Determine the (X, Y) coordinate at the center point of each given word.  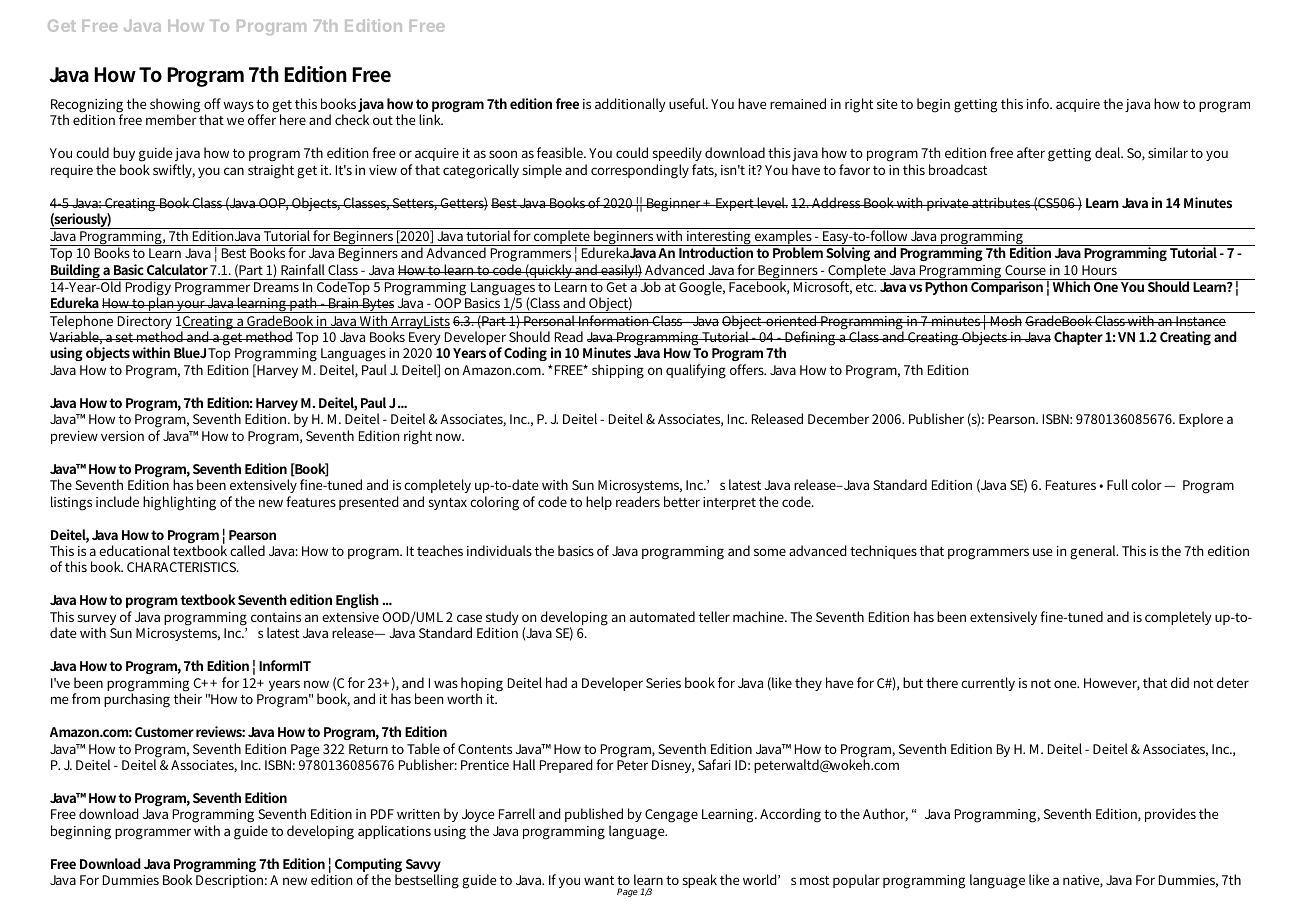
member (171, 119)
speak (700, 881)
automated (662, 616)
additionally (630, 105)
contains (276, 617)
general (1094, 552)
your (191, 306)
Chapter (1078, 338)
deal (1109, 152)
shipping (618, 371)
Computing (368, 866)
